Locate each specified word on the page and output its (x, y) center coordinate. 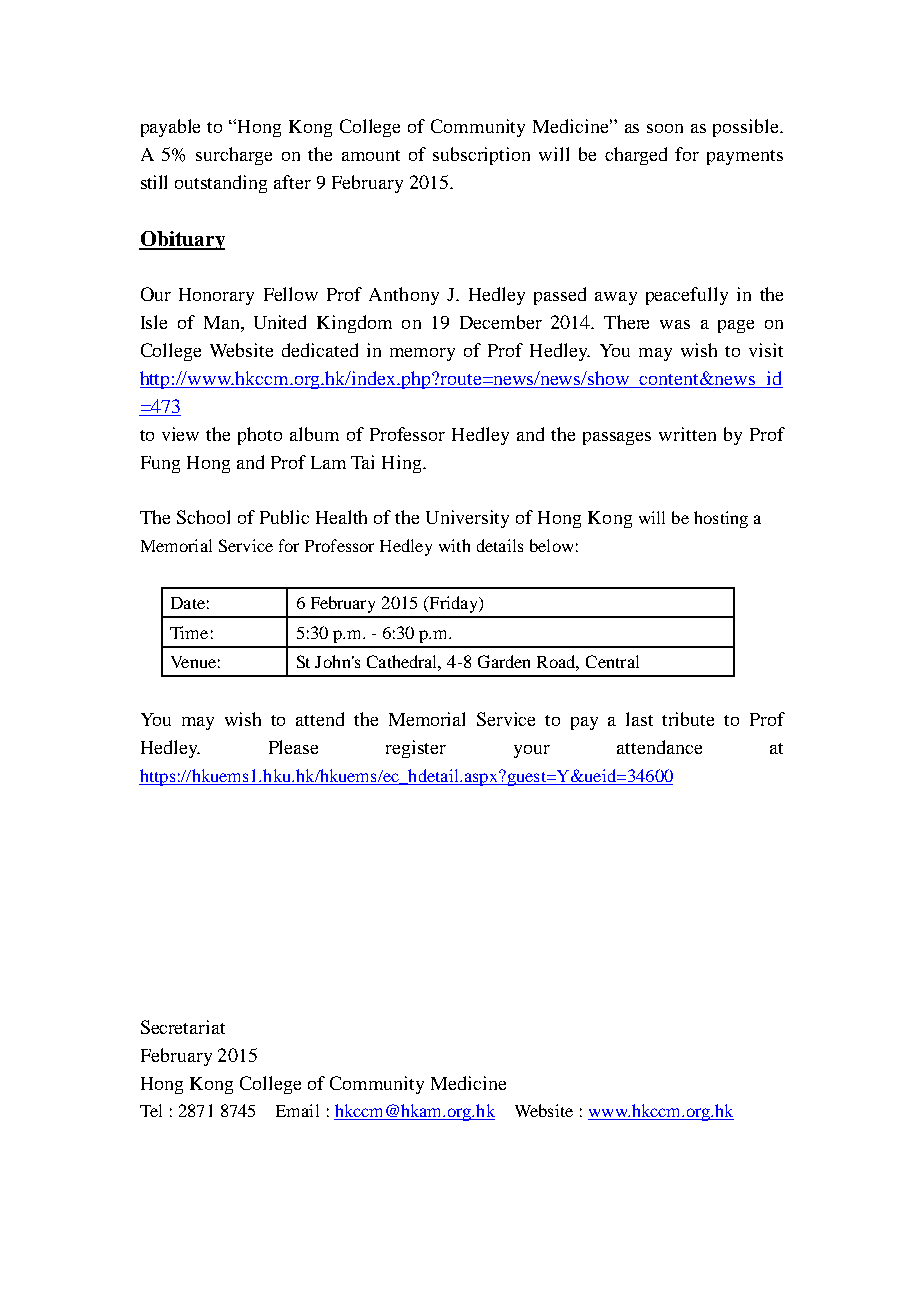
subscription (481, 156)
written (687, 434)
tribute (688, 719)
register (416, 749)
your (532, 751)
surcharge (234, 156)
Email (297, 1110)
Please (293, 747)
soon (665, 128)
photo (260, 436)
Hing (403, 464)
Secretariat (183, 1027)
